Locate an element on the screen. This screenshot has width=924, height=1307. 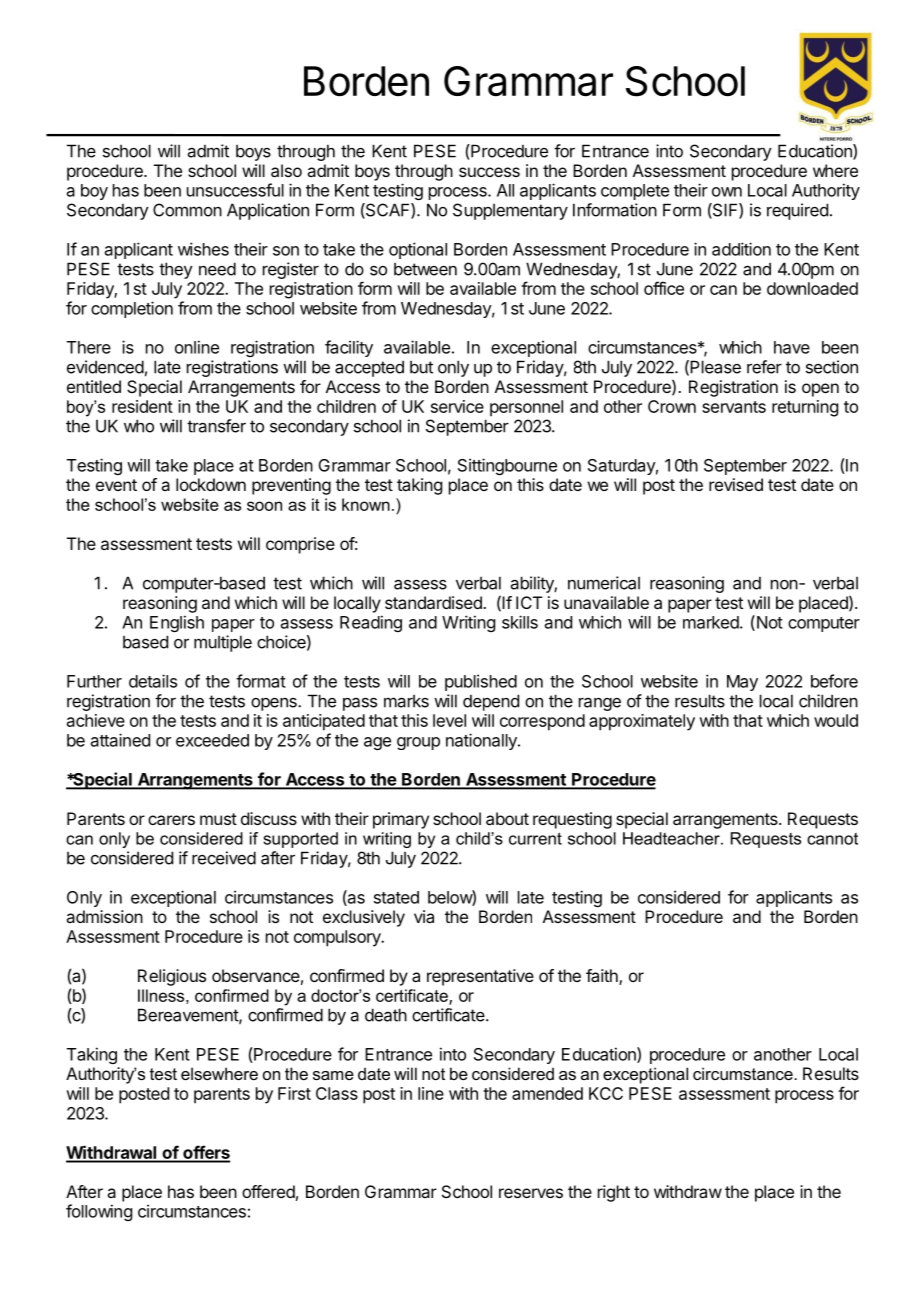
required is located at coordinates (797, 211).
